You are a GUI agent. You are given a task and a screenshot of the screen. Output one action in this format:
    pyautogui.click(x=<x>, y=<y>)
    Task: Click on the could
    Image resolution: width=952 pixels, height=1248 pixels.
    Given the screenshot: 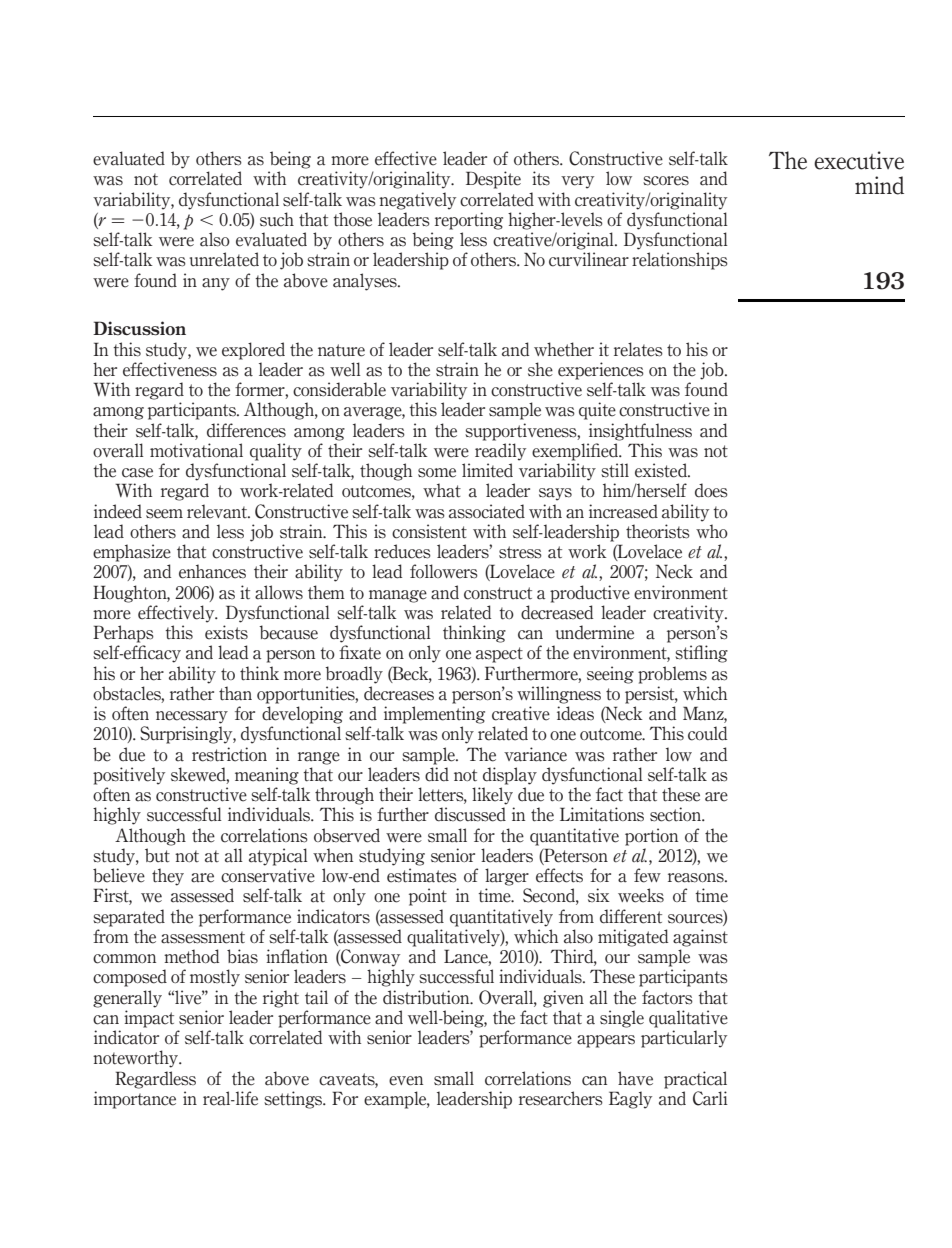 What is the action you would take?
    pyautogui.click(x=707, y=733)
